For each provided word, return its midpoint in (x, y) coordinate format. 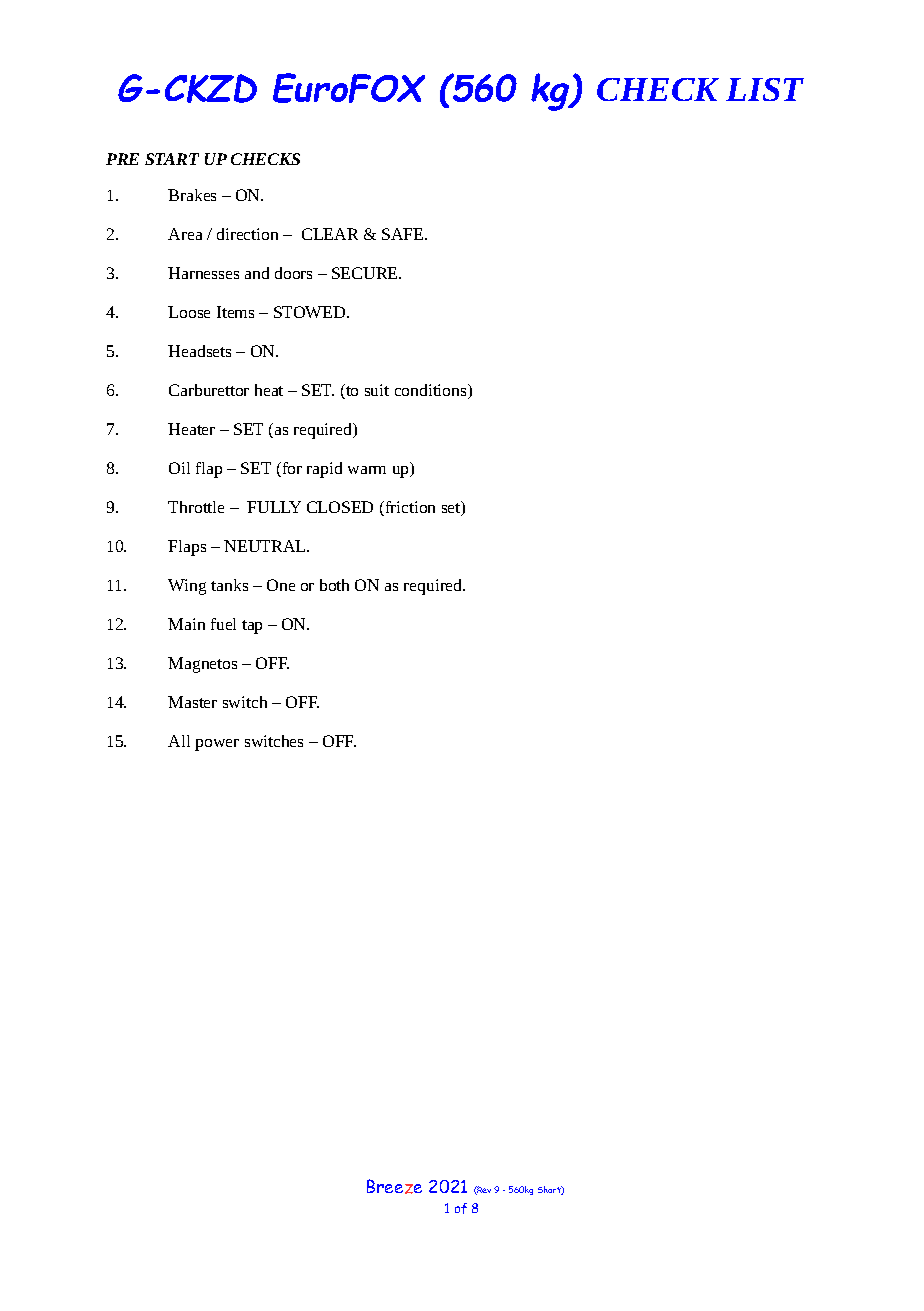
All (179, 741)
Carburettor (209, 390)
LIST (765, 89)
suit (377, 390)
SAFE (404, 234)
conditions (432, 391)
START (172, 159)
